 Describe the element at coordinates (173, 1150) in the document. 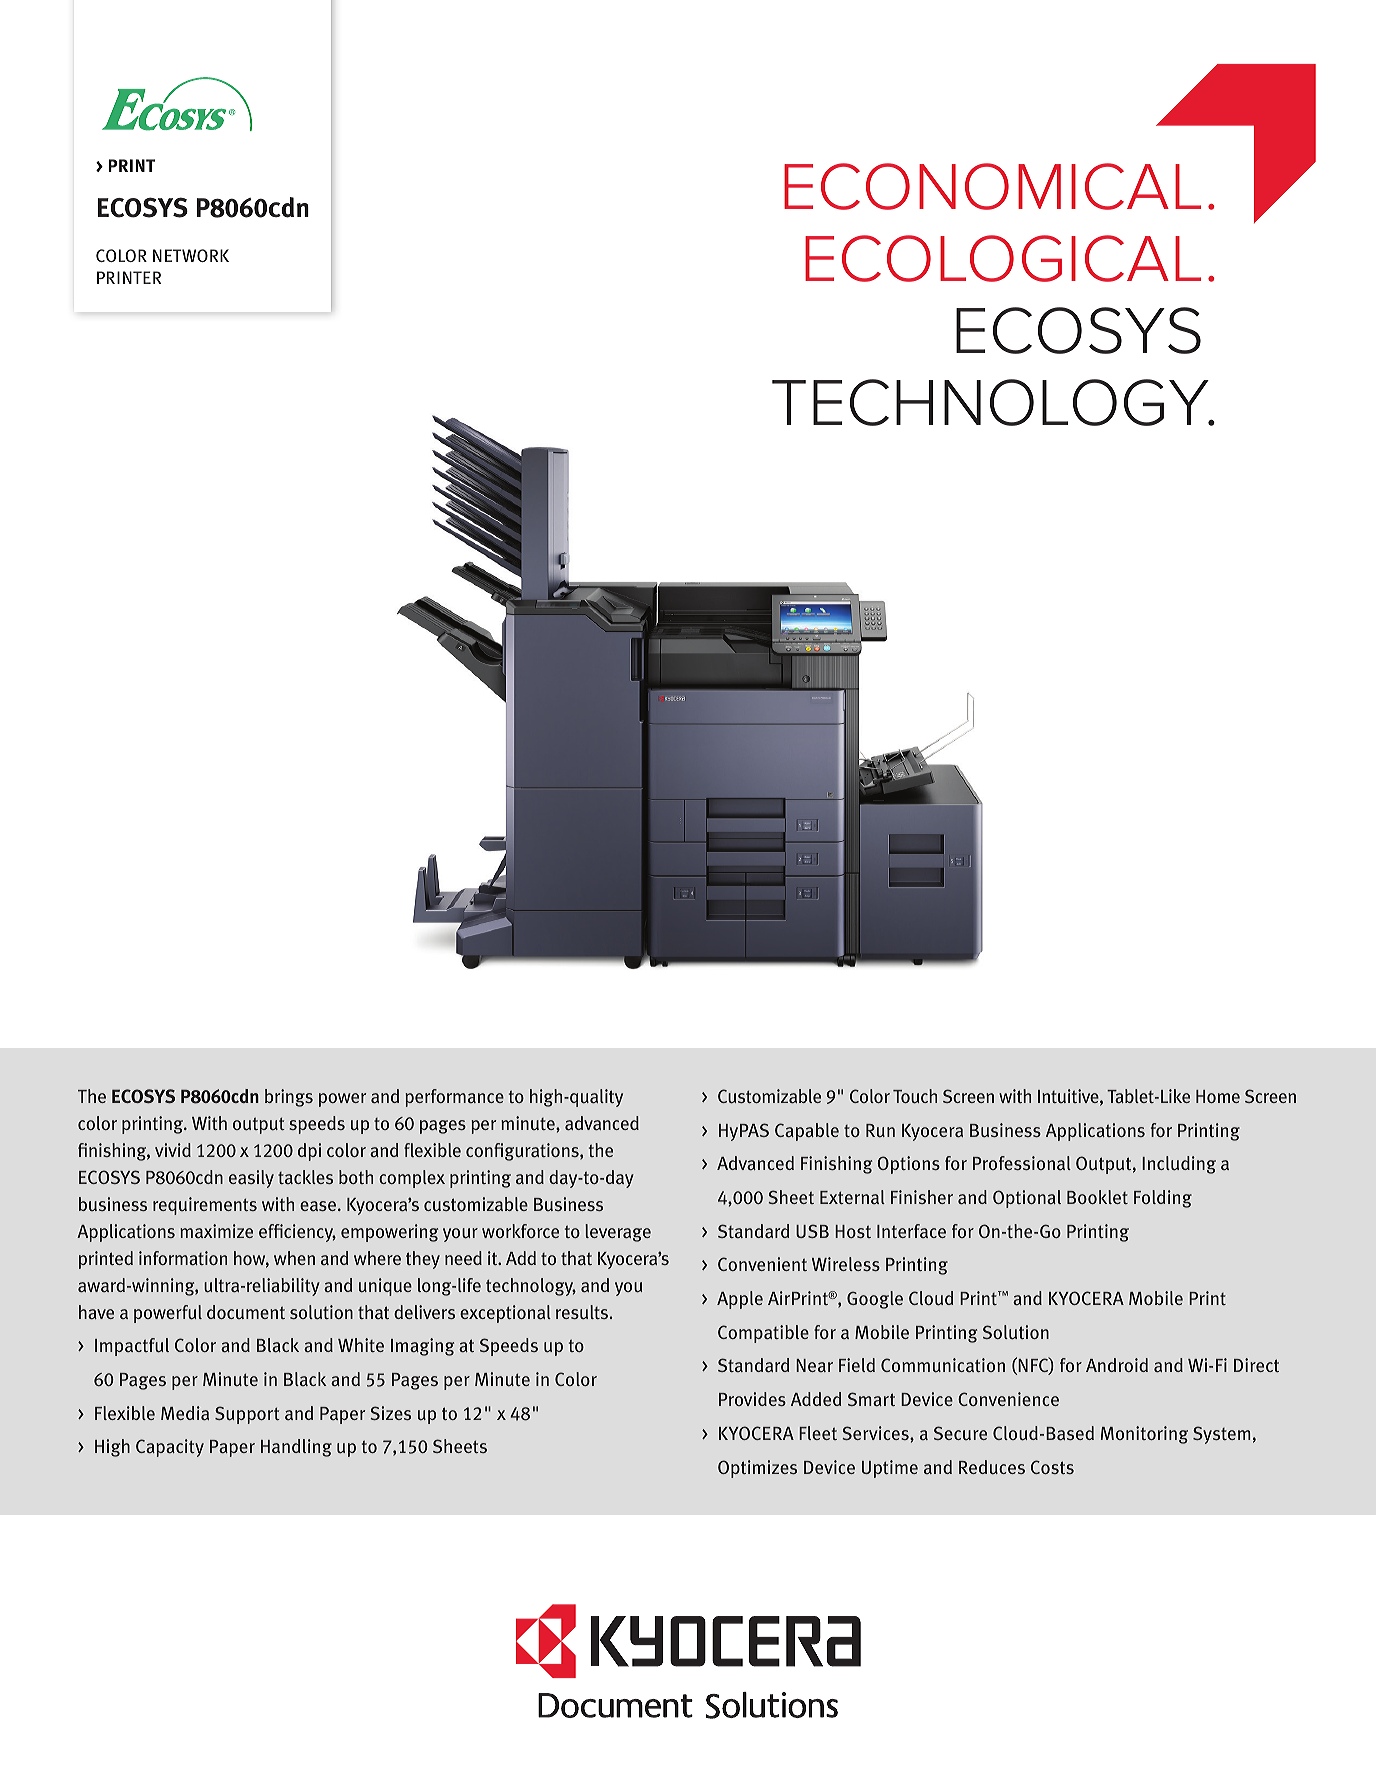

I see `vivid` at that location.
